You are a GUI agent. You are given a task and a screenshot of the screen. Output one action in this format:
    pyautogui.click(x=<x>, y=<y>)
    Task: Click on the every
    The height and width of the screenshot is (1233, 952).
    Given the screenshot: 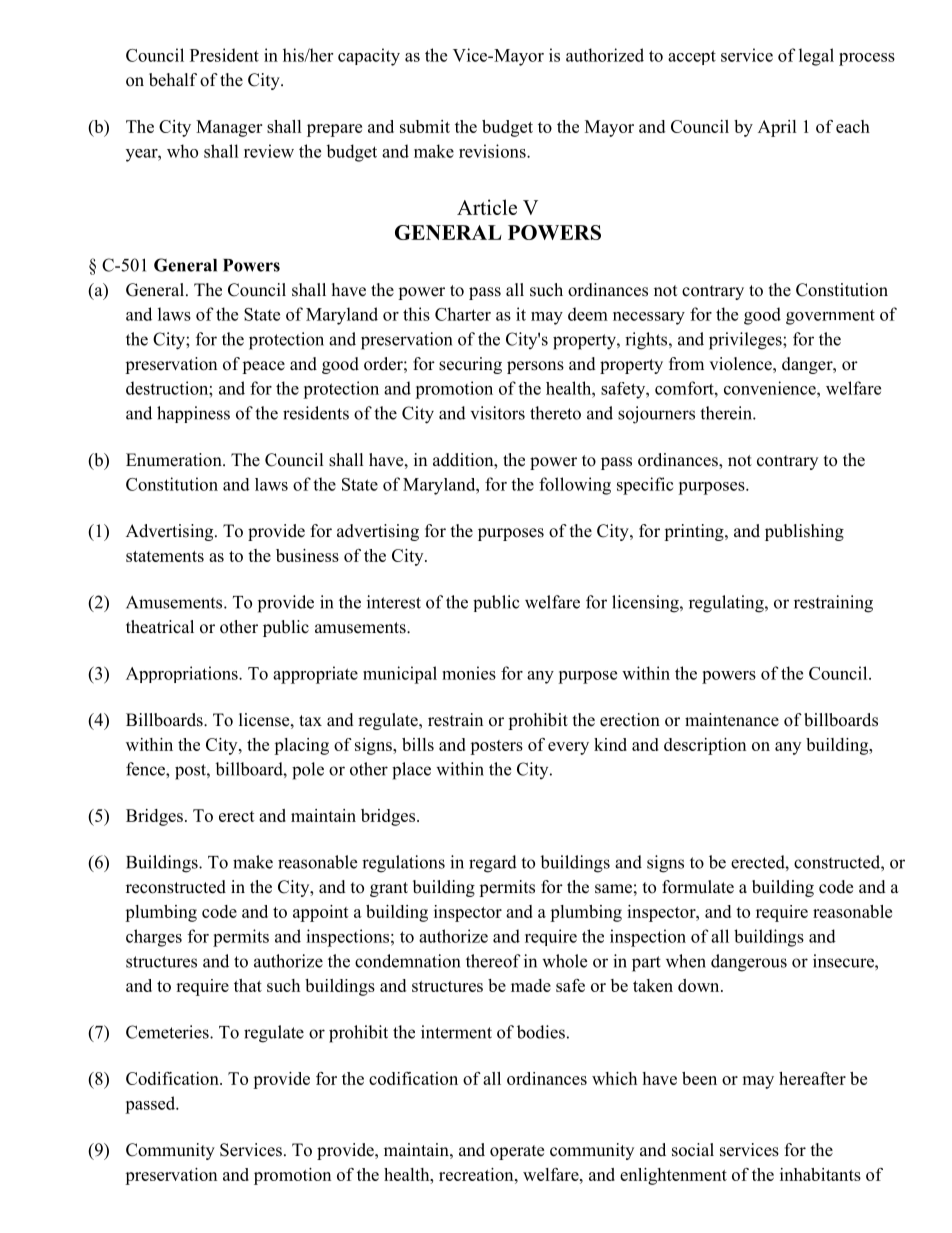 What is the action you would take?
    pyautogui.click(x=568, y=748)
